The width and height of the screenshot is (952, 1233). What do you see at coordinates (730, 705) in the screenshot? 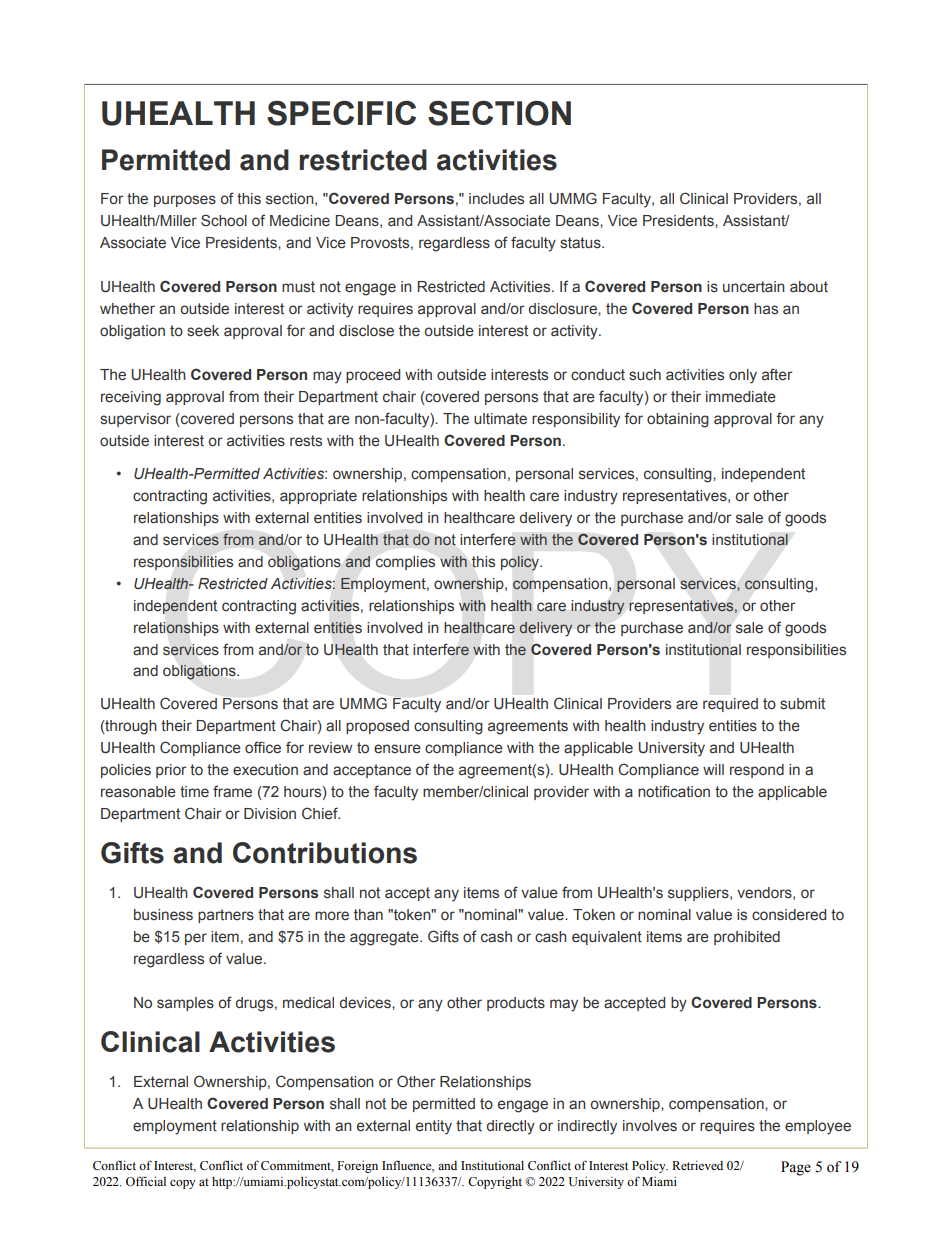
I see `required` at bounding box center [730, 705].
